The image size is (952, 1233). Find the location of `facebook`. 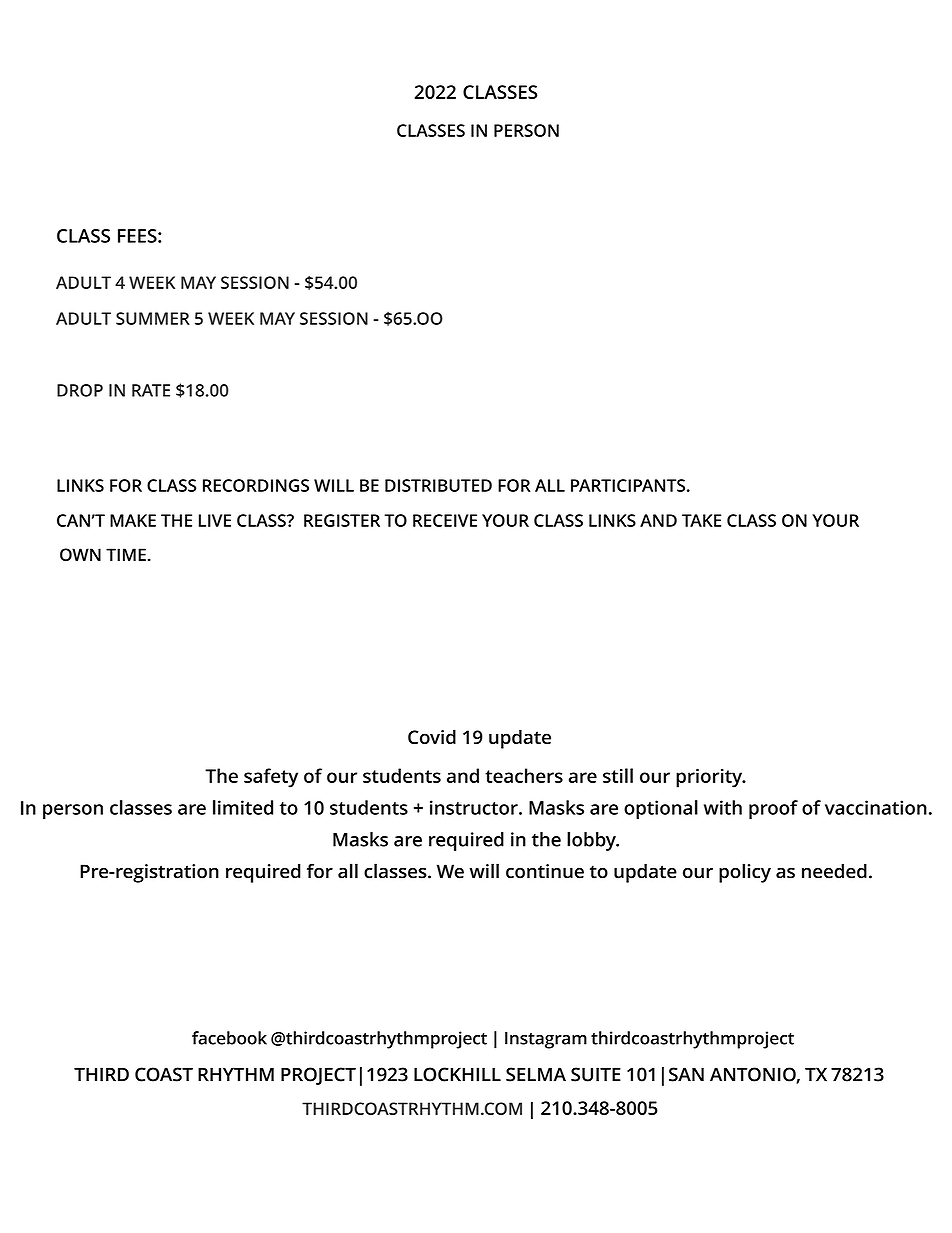

facebook is located at coordinates (229, 1038).
